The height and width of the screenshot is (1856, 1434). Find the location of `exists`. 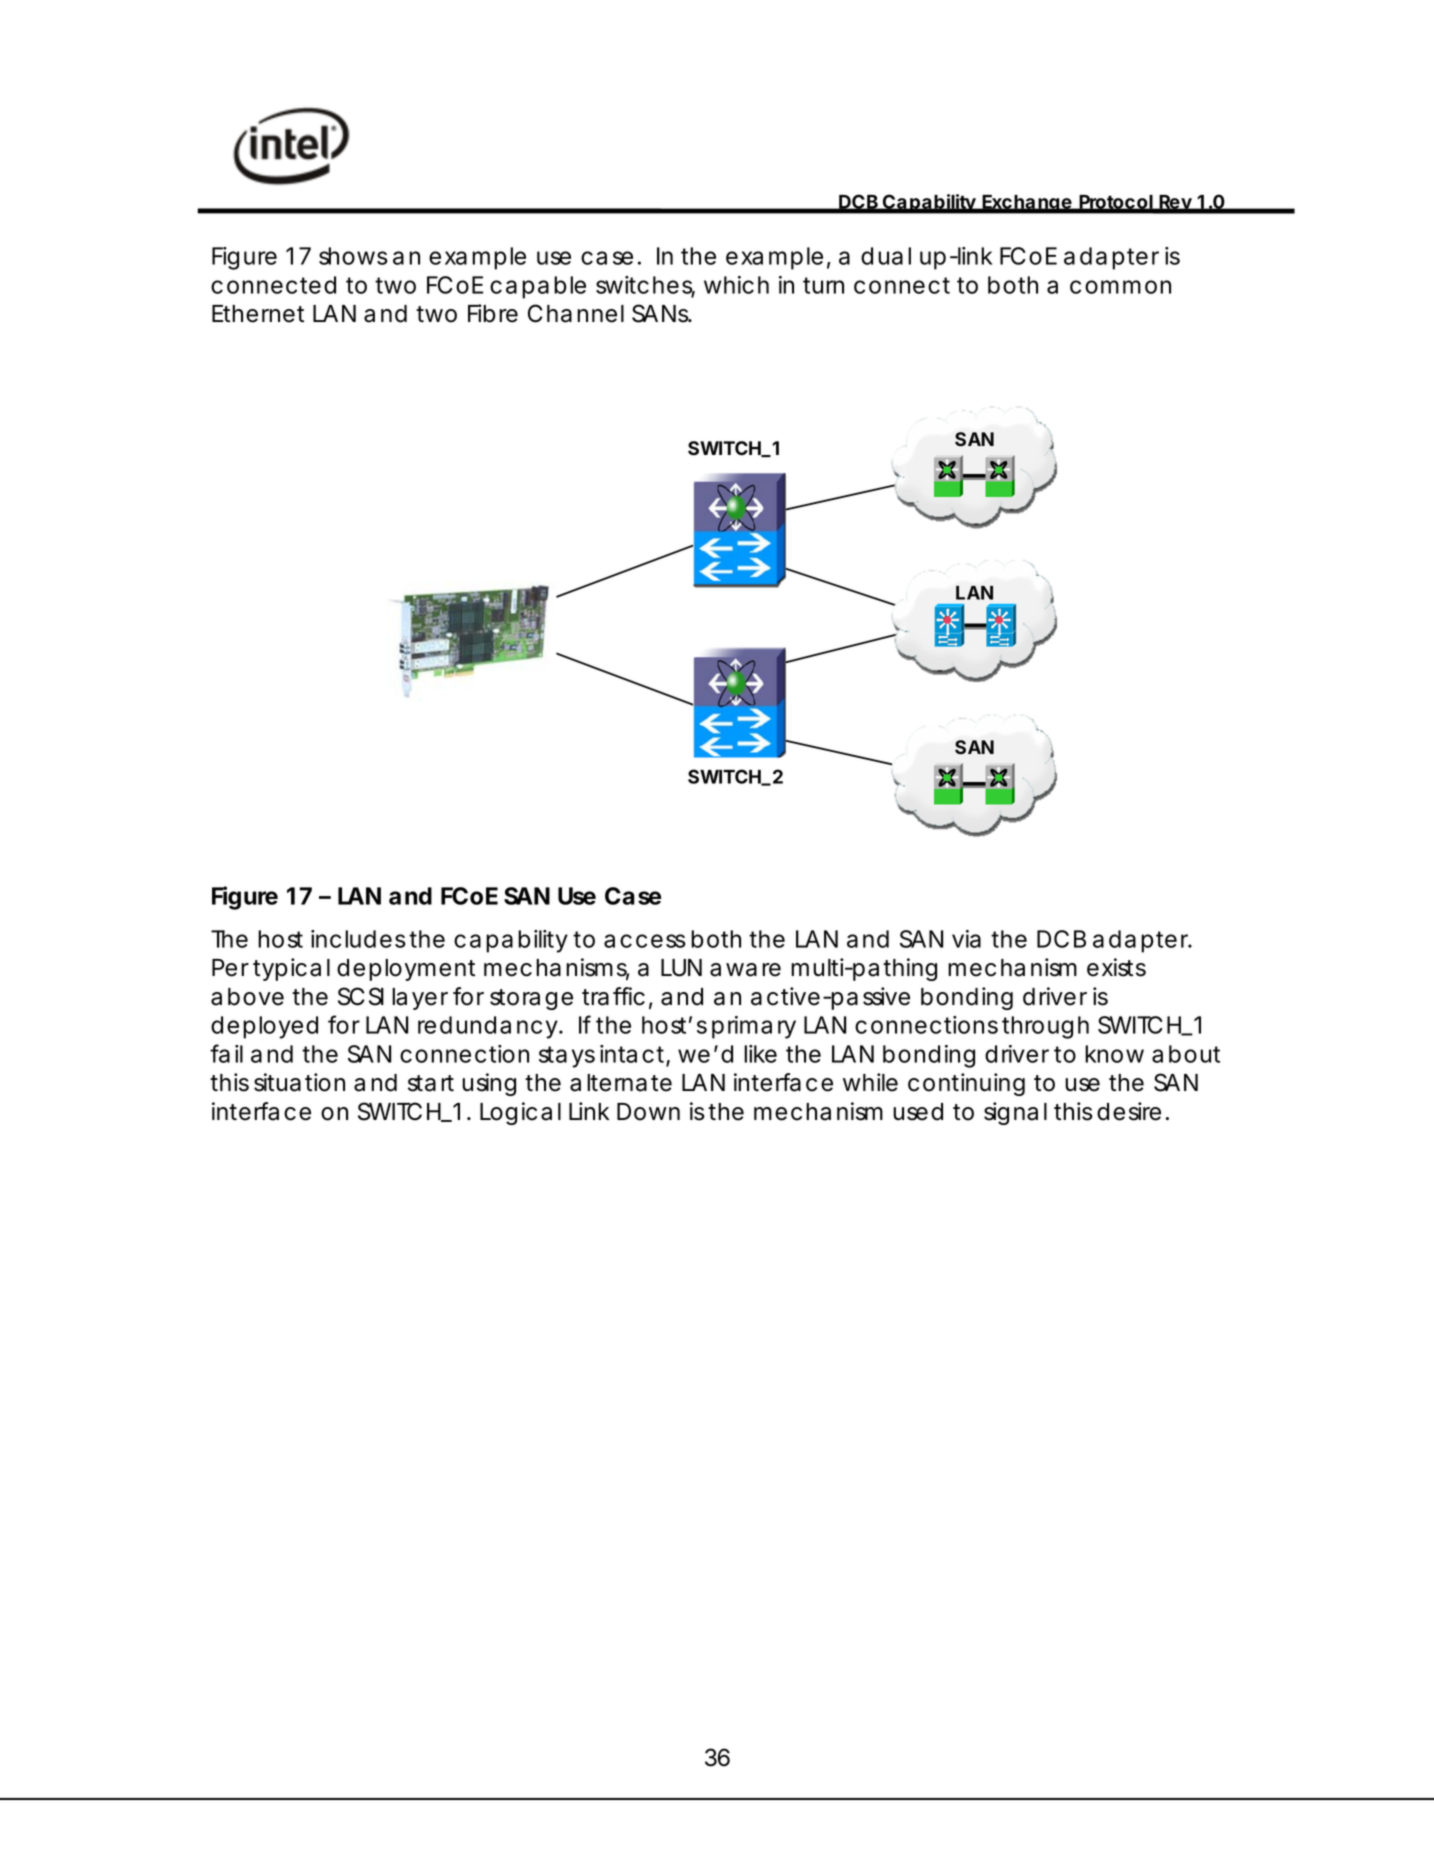

exists is located at coordinates (1116, 967).
